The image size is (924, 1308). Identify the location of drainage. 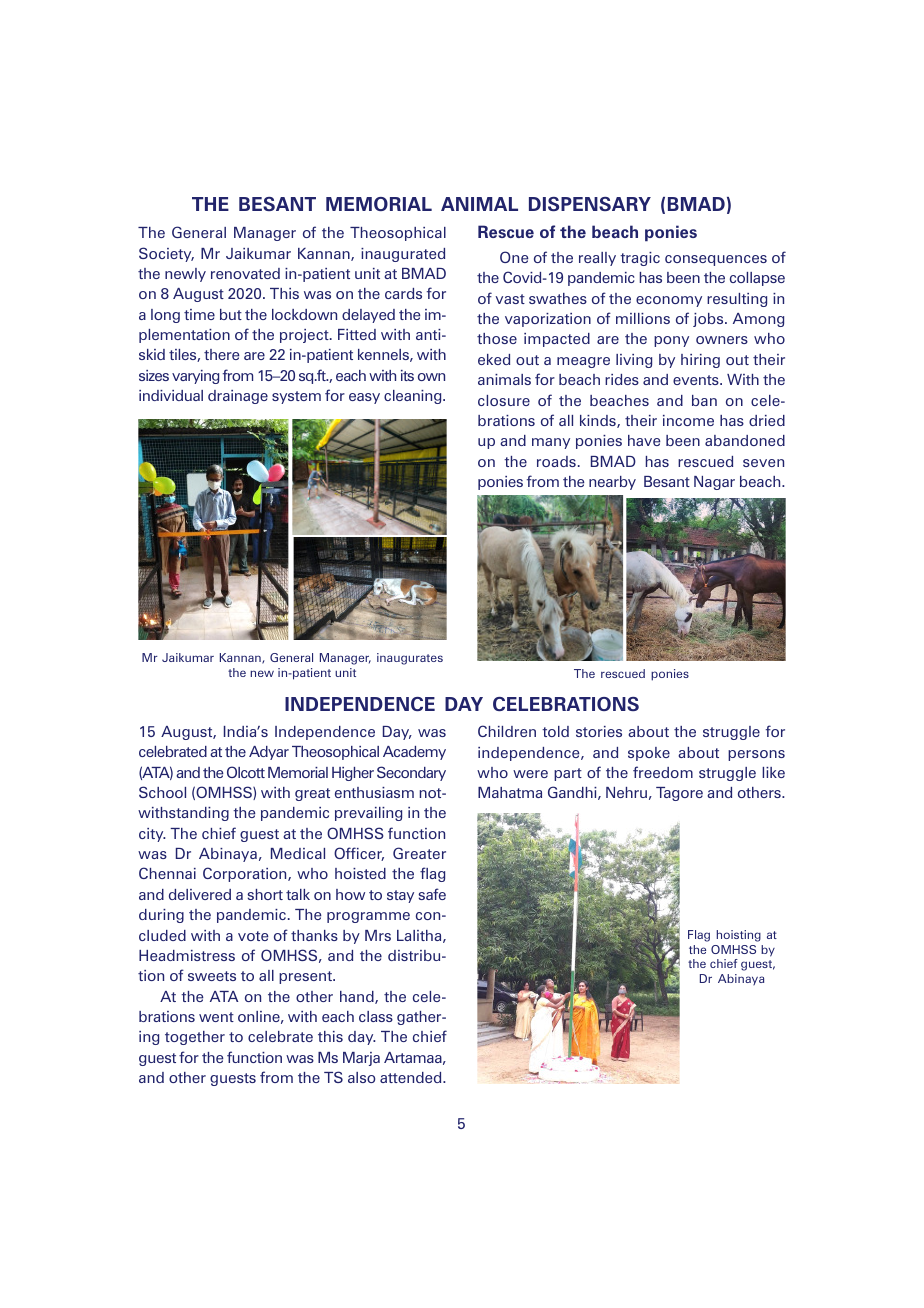
(238, 397).
